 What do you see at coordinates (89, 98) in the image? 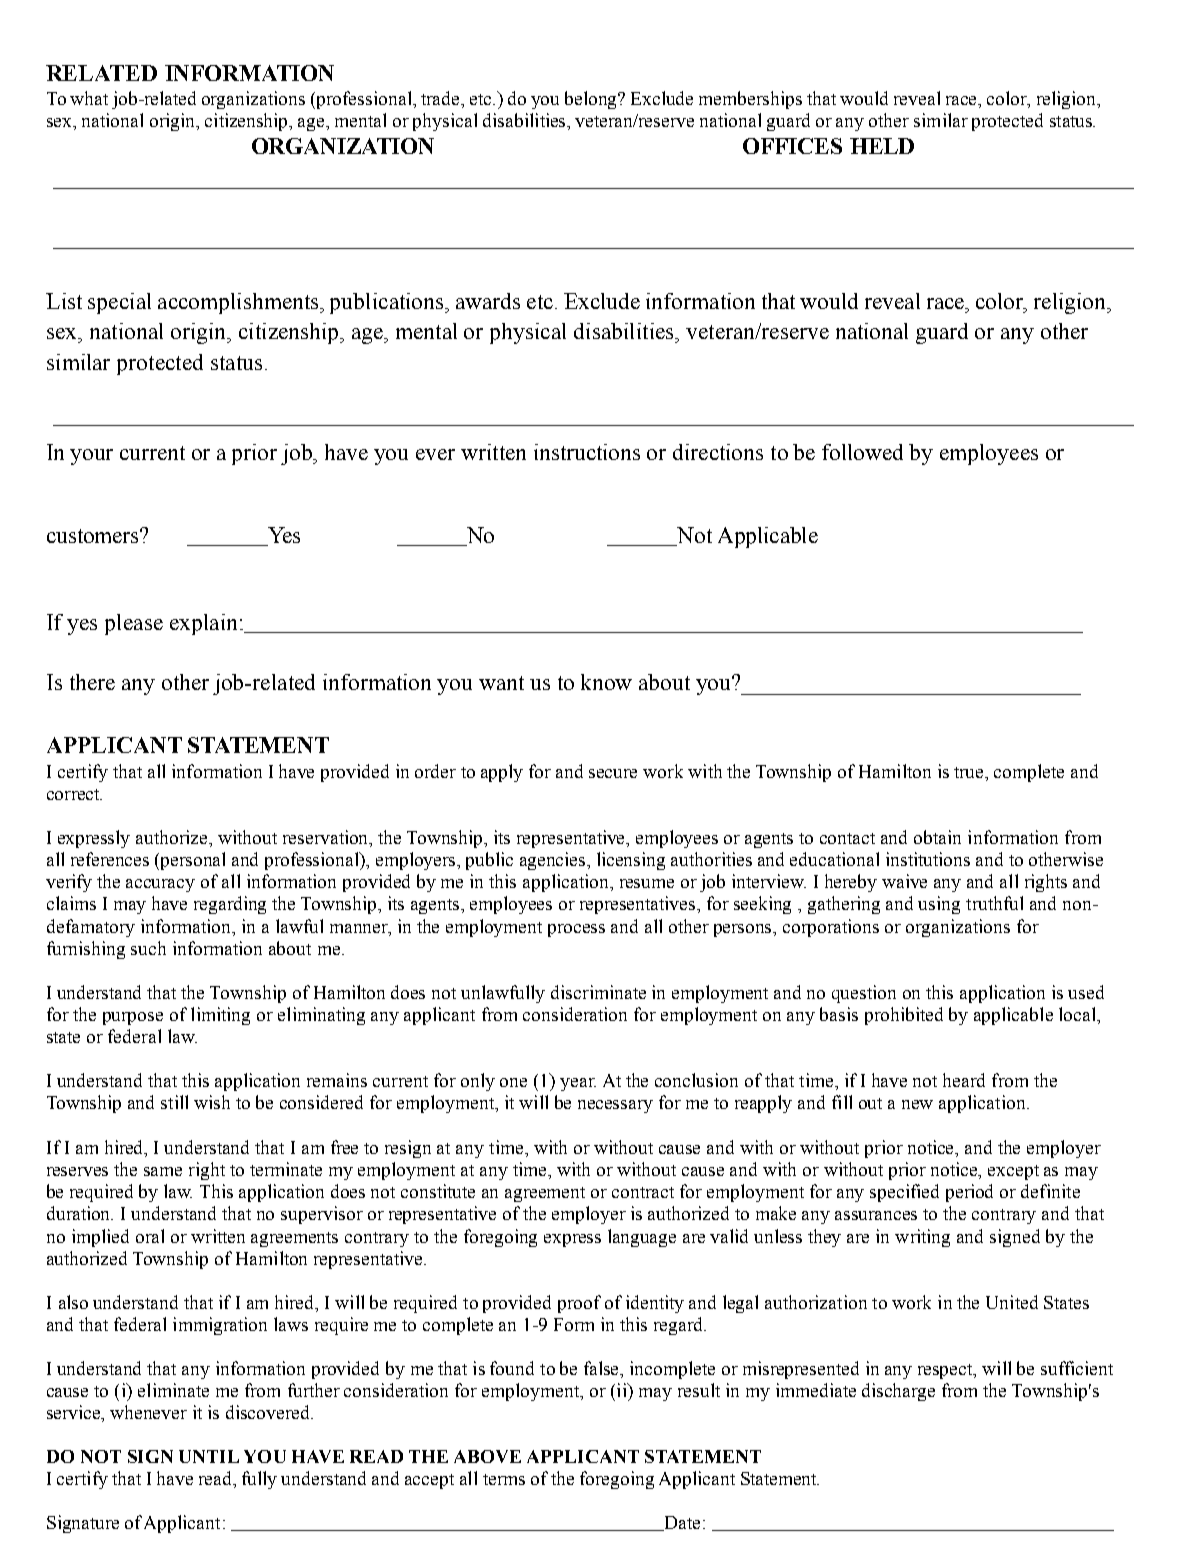
I see `what` at bounding box center [89, 98].
